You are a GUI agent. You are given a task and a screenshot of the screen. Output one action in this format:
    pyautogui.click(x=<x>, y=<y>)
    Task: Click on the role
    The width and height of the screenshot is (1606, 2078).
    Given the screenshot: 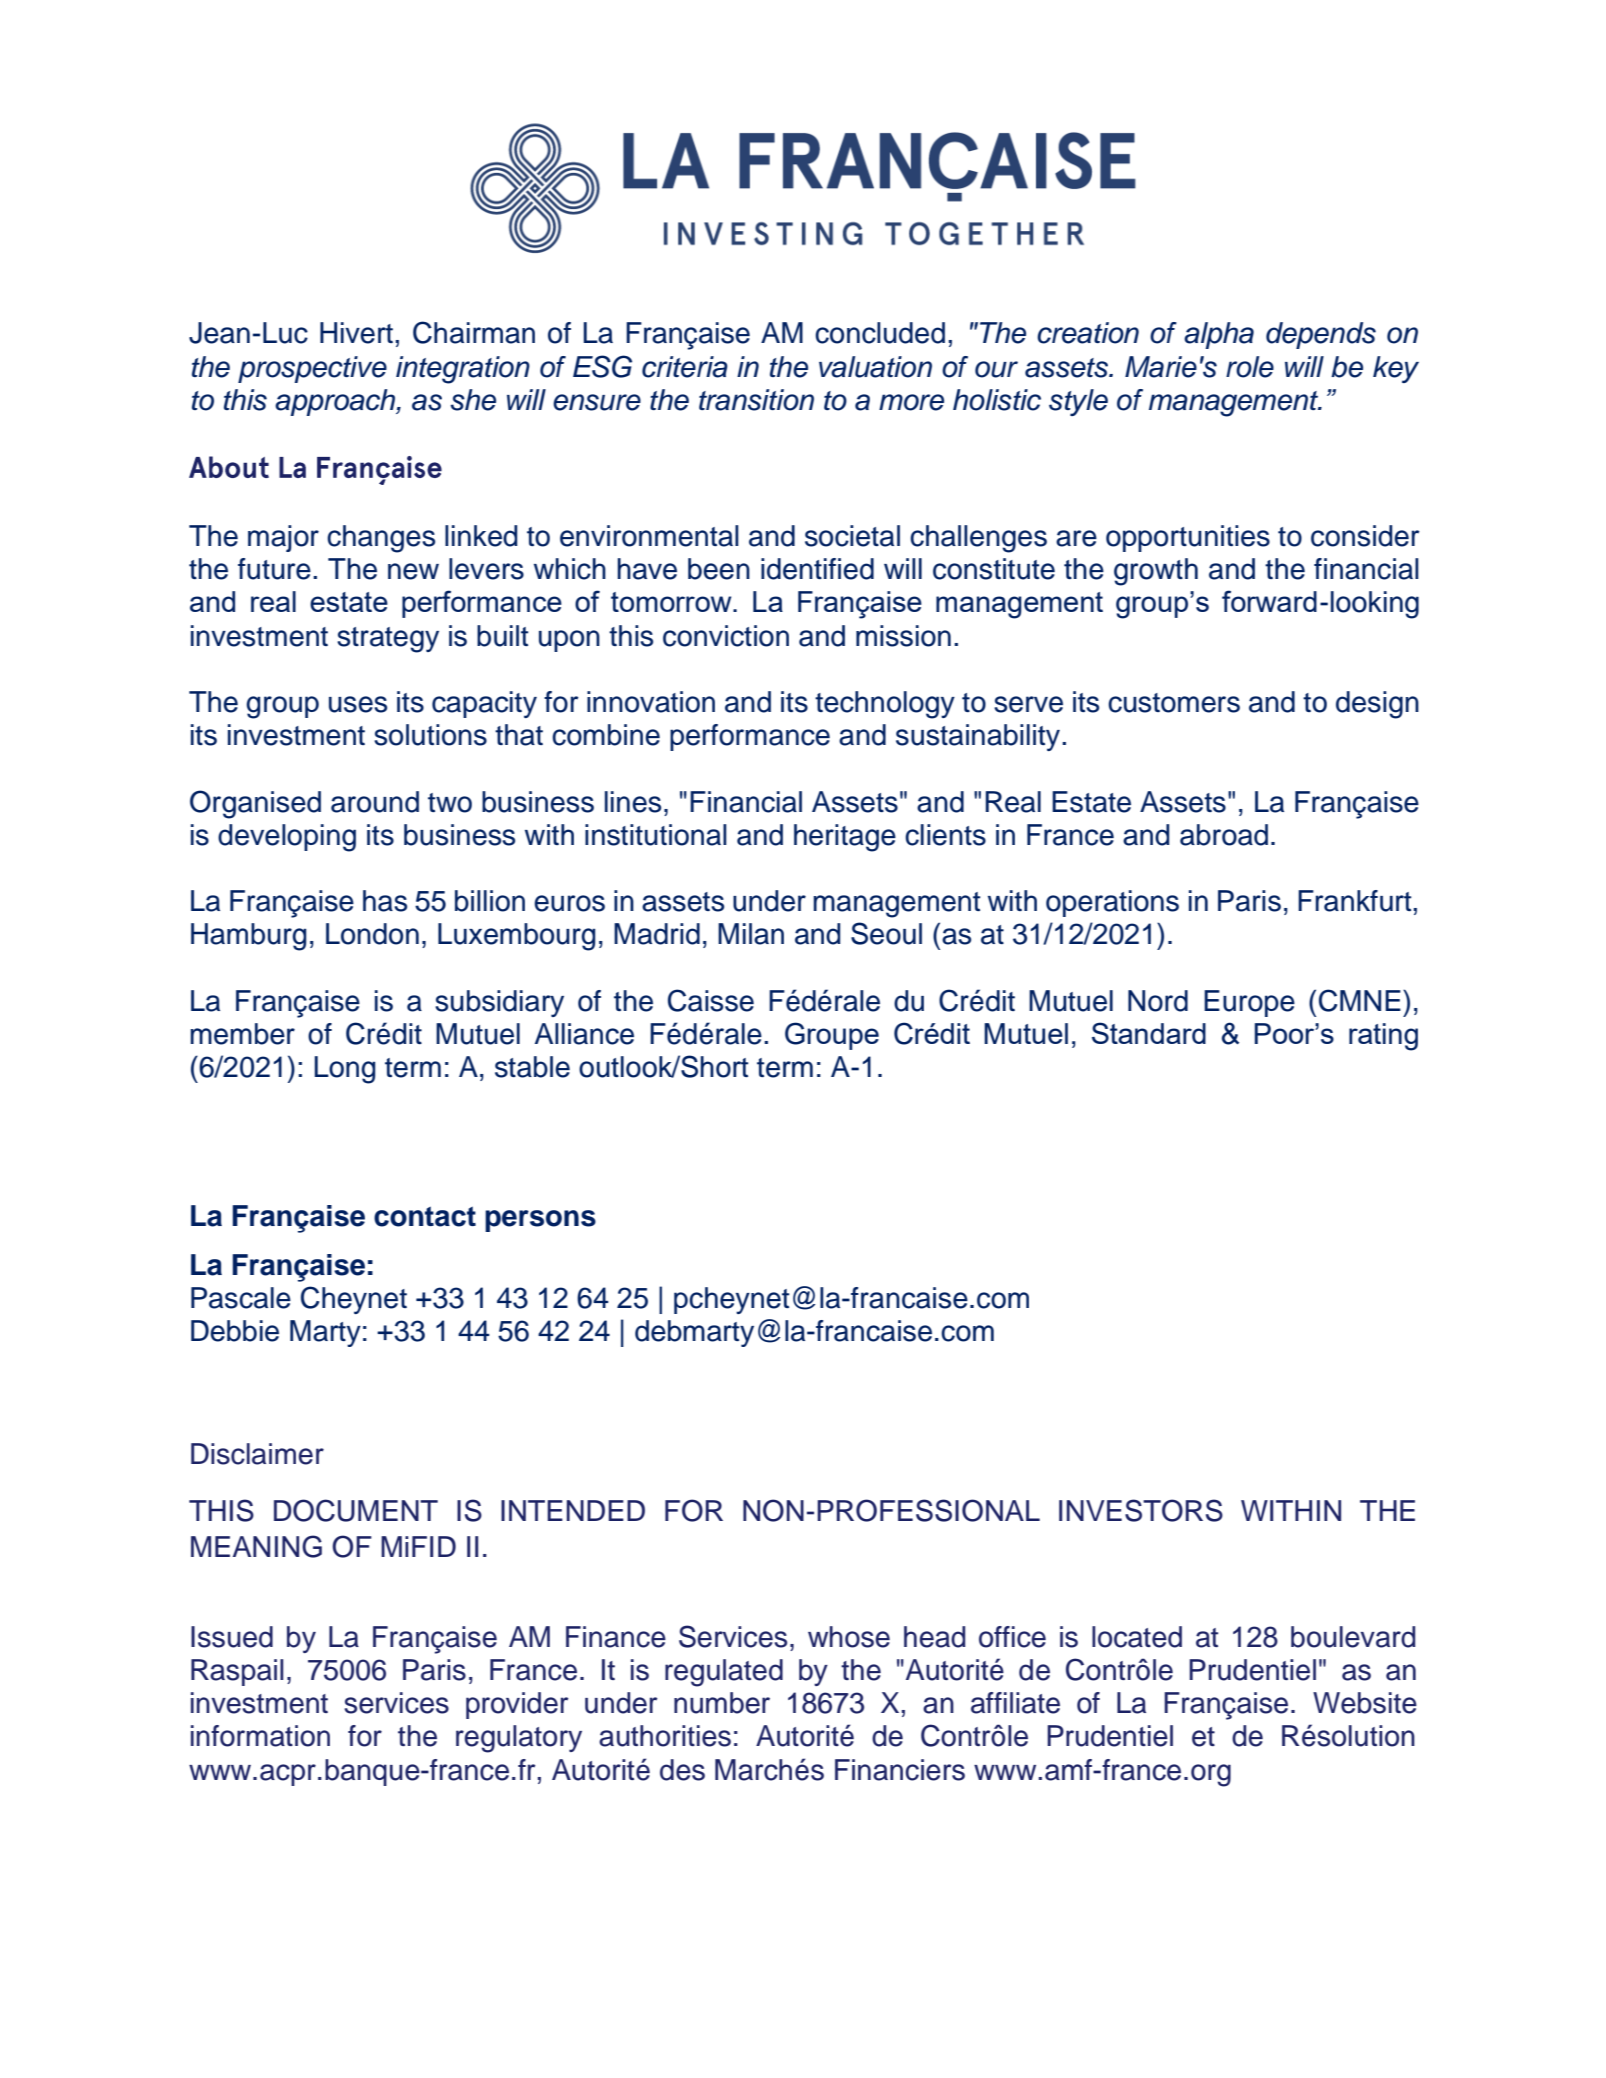 What is the action you would take?
    pyautogui.click(x=1250, y=367)
